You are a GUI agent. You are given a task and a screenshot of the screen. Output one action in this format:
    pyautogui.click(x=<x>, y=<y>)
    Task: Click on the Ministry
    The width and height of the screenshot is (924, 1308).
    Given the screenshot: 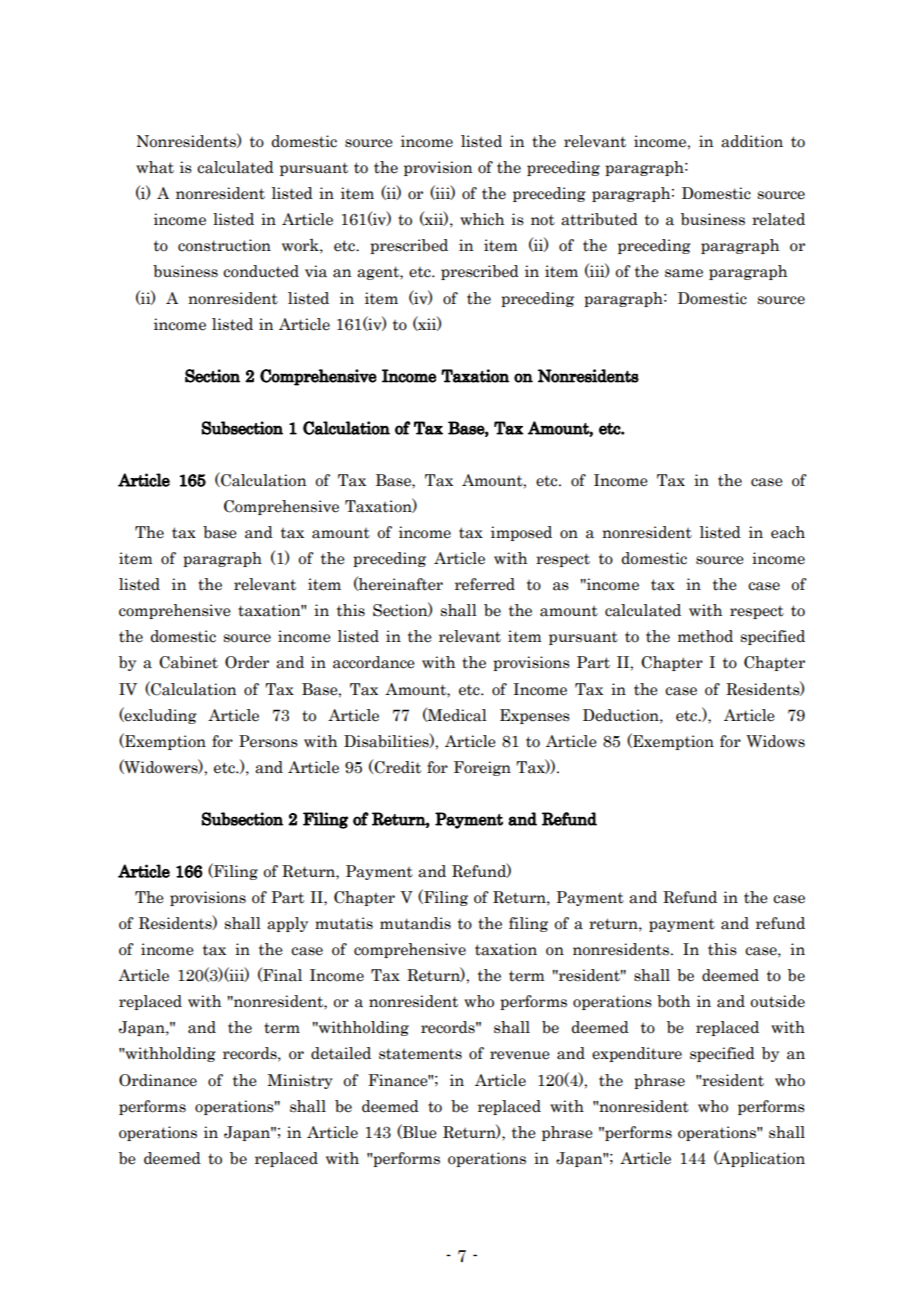 What is the action you would take?
    pyautogui.click(x=300, y=1081)
